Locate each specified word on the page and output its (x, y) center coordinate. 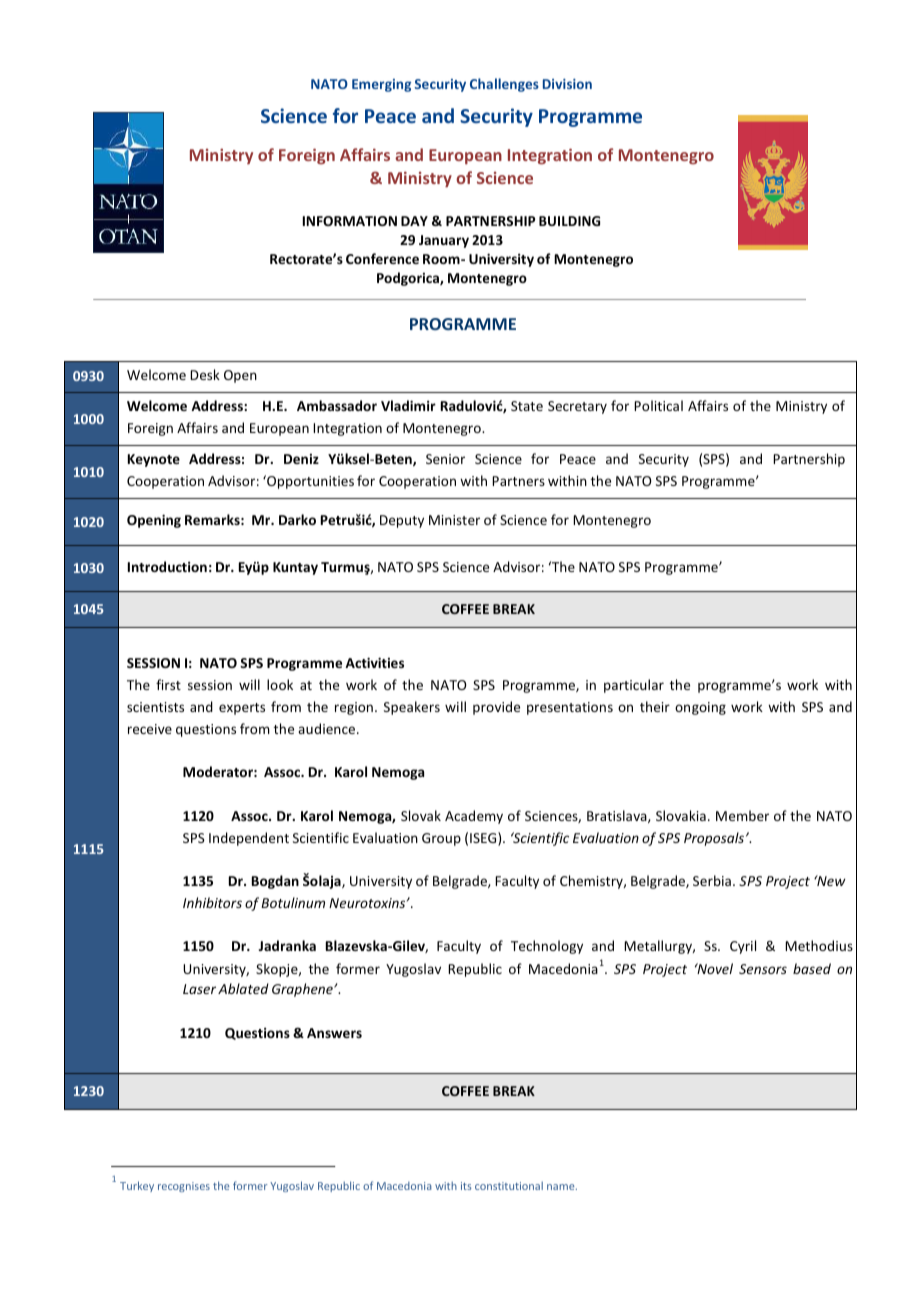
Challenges (504, 85)
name (562, 1187)
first (168, 684)
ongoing (700, 708)
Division (567, 84)
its (466, 1186)
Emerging (381, 85)
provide (496, 708)
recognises (184, 1187)
